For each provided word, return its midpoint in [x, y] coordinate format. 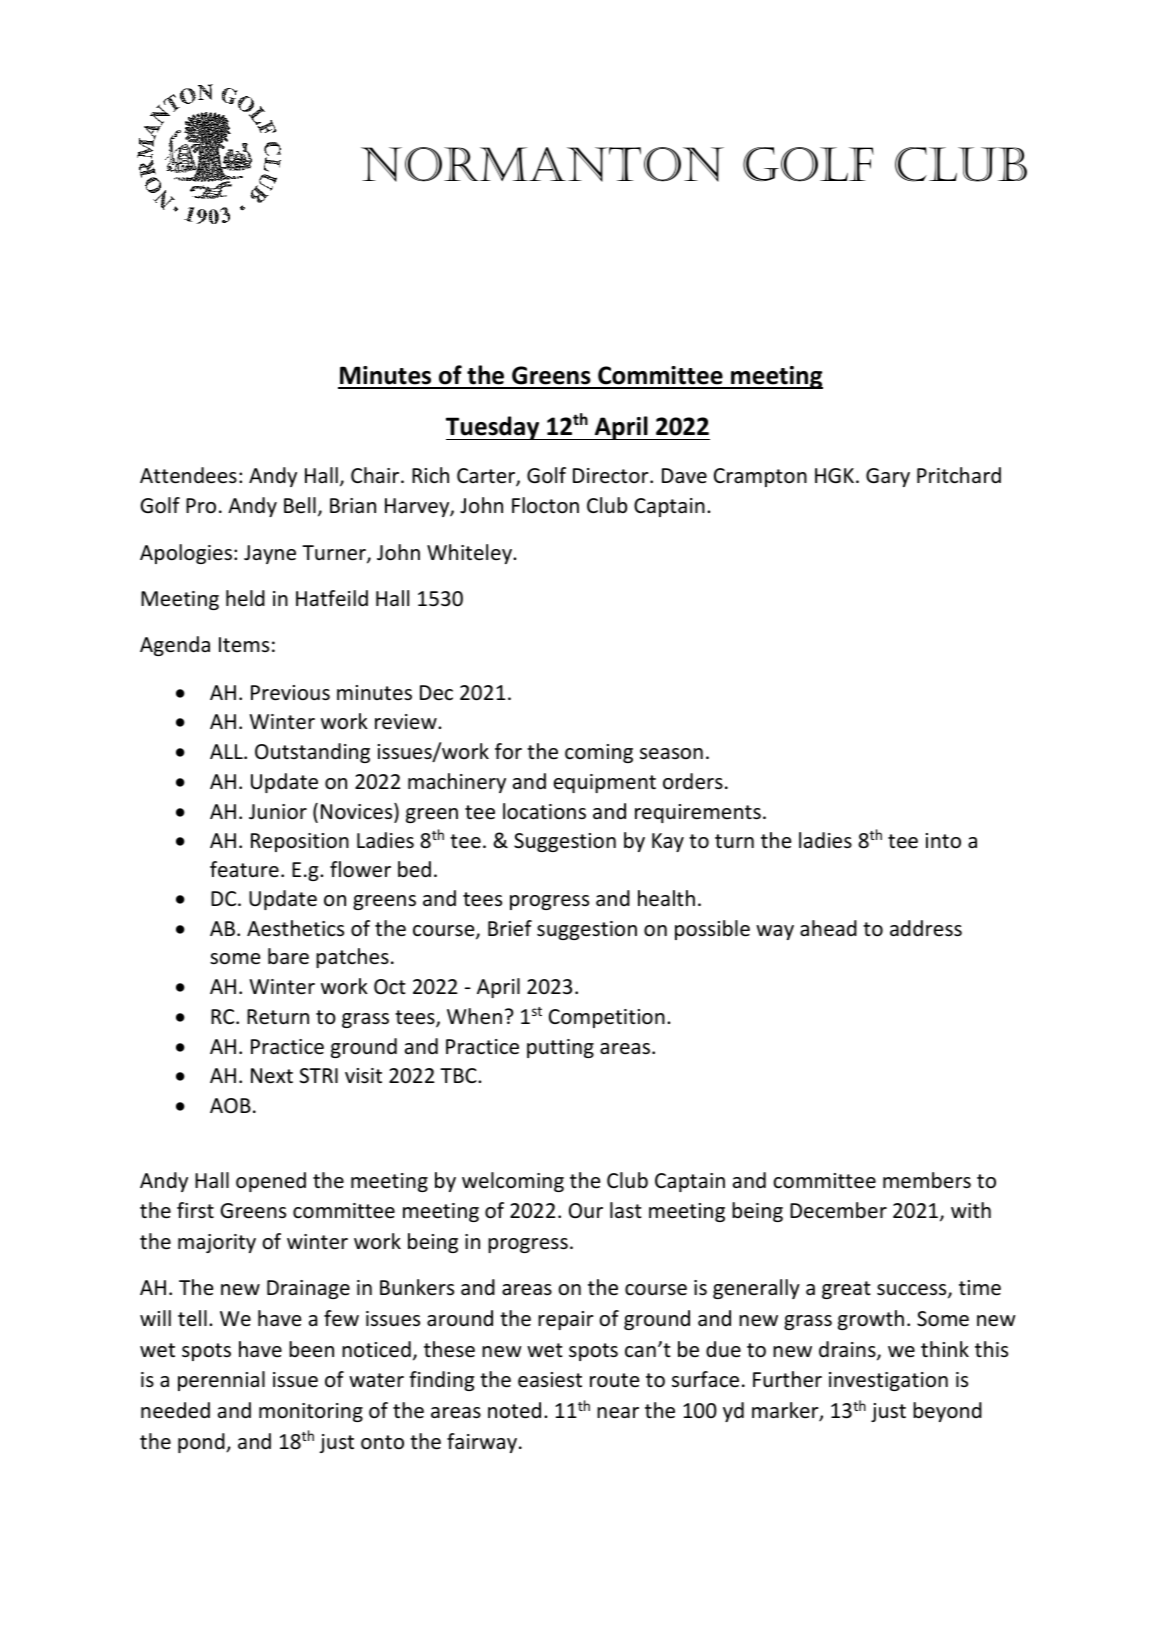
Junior [278, 812]
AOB [230, 1105]
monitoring [311, 1412]
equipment [605, 783]
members [927, 1180]
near [618, 1413]
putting [560, 1048]
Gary [888, 477]
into [943, 841]
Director [612, 476]
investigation [888, 1381]
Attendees [188, 475]
